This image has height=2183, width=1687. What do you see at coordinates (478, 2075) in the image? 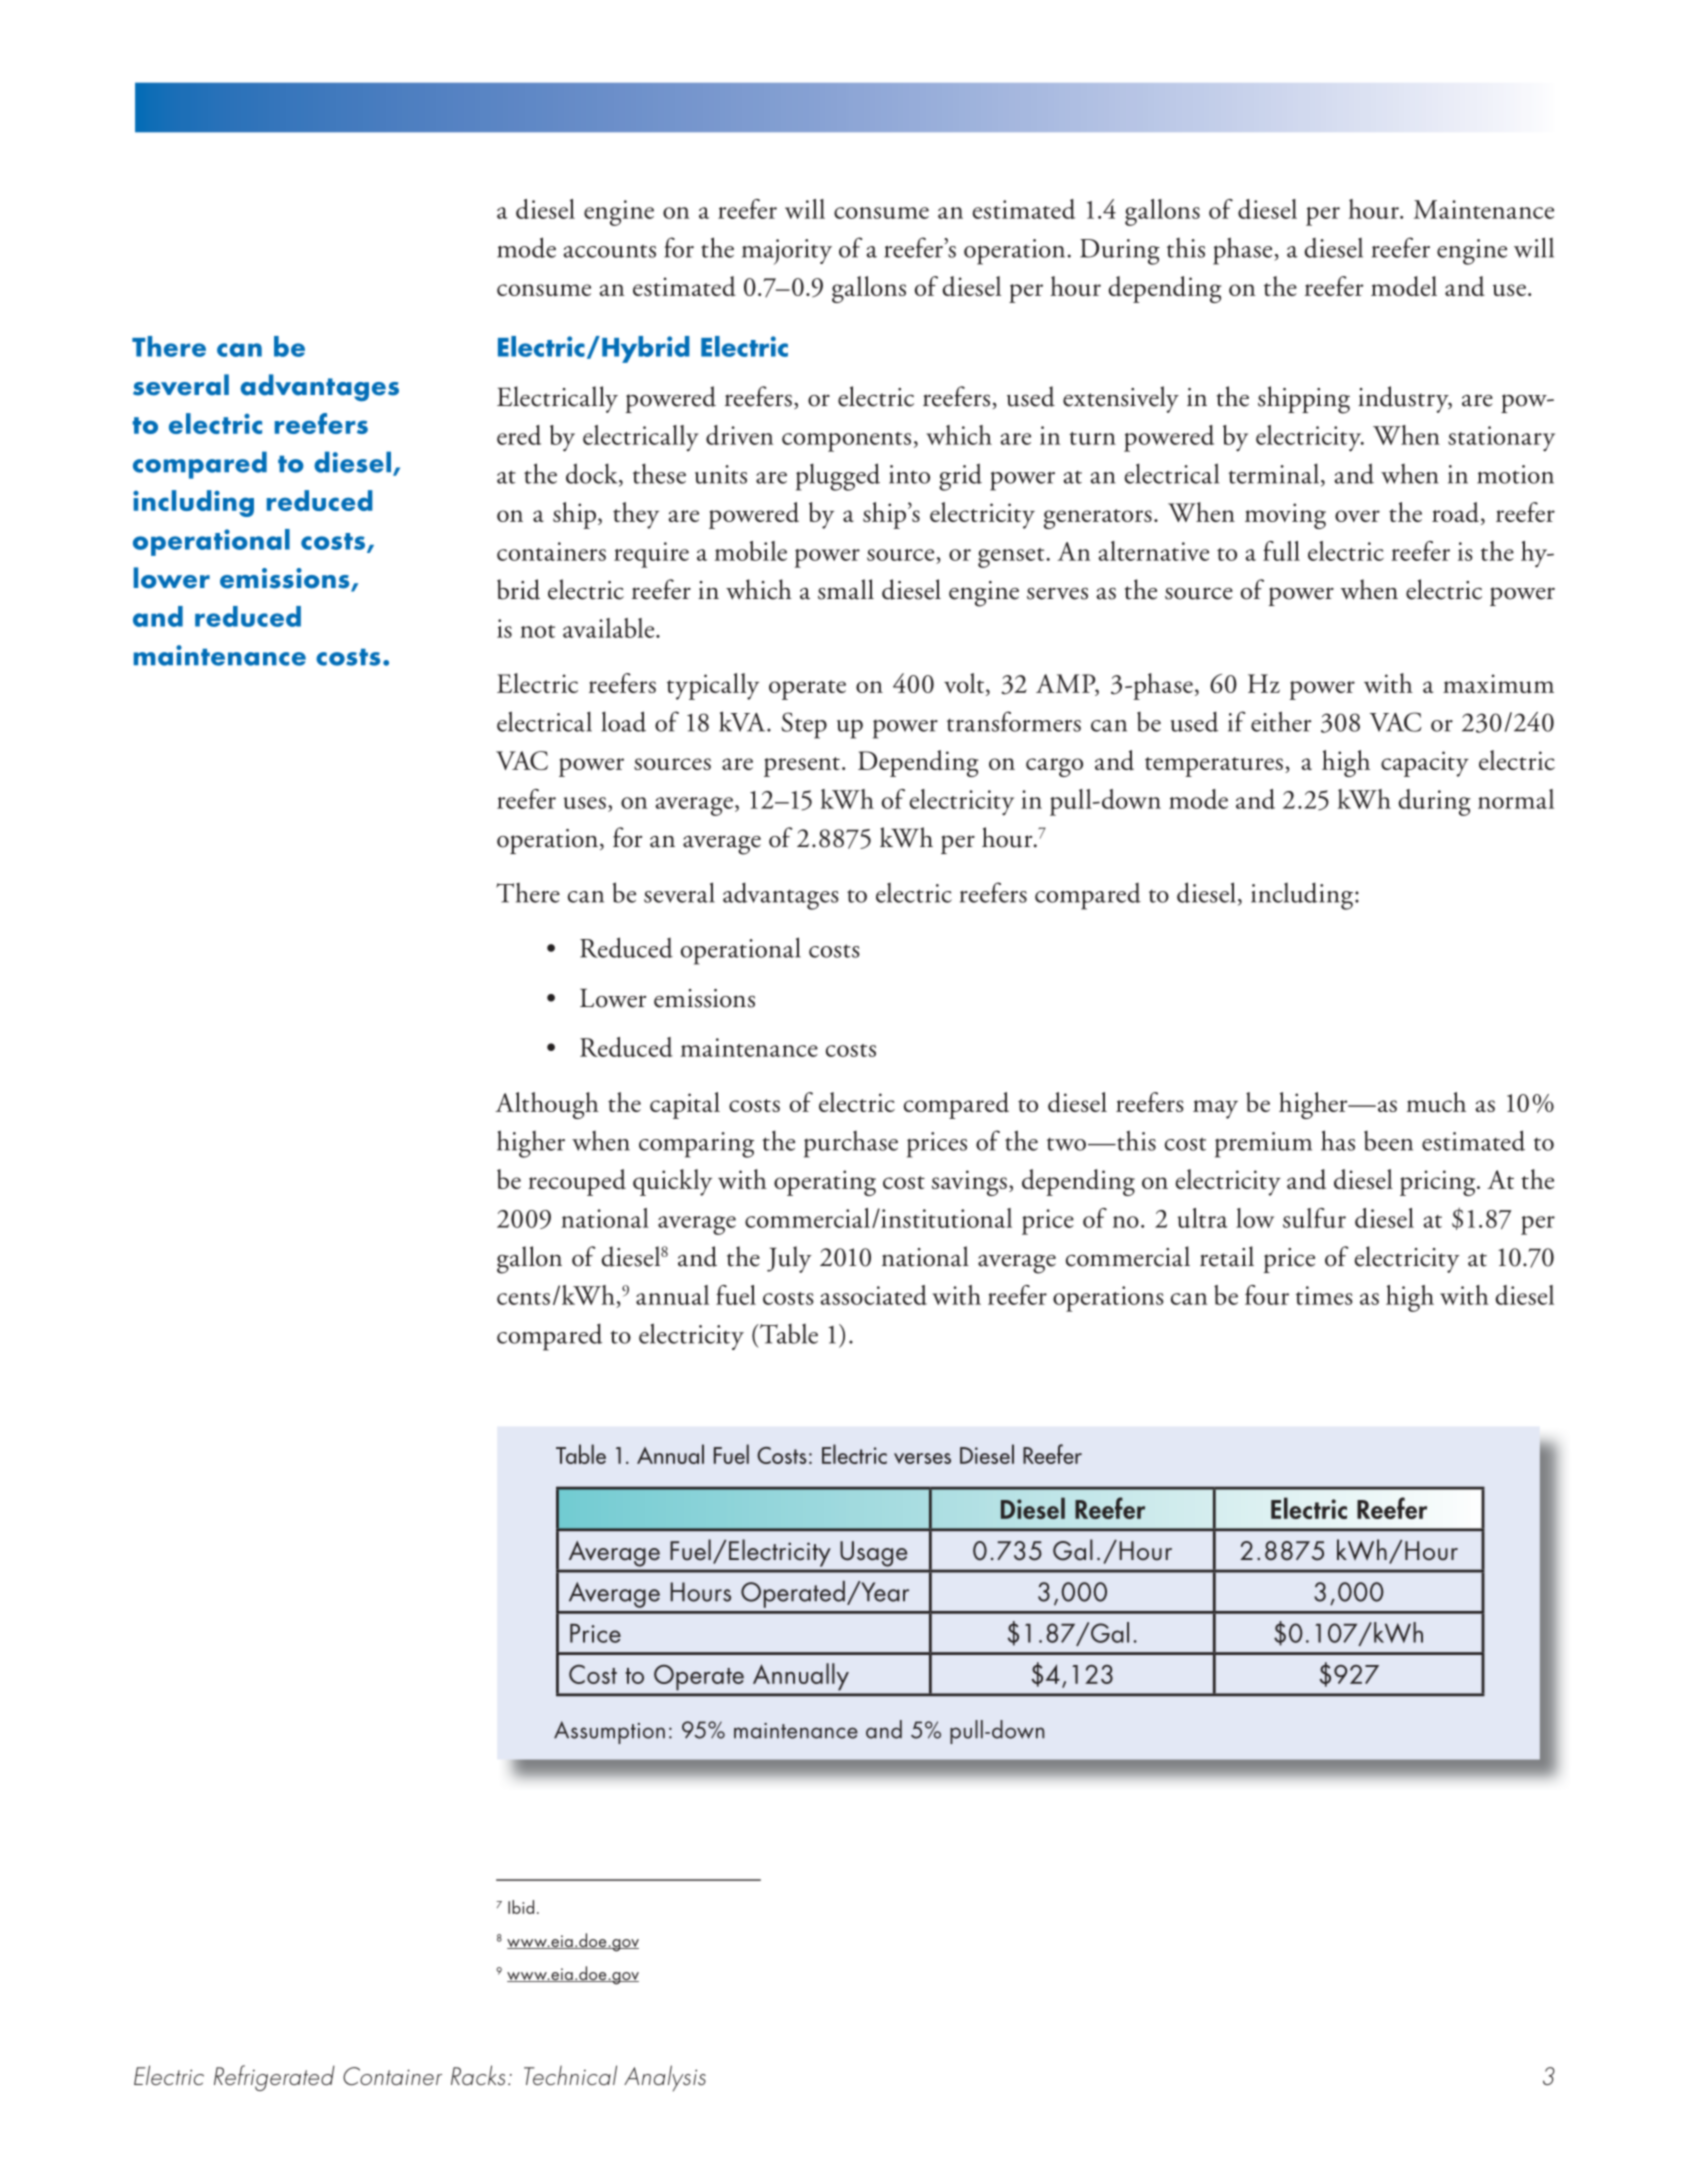
I see `Racks` at bounding box center [478, 2075].
